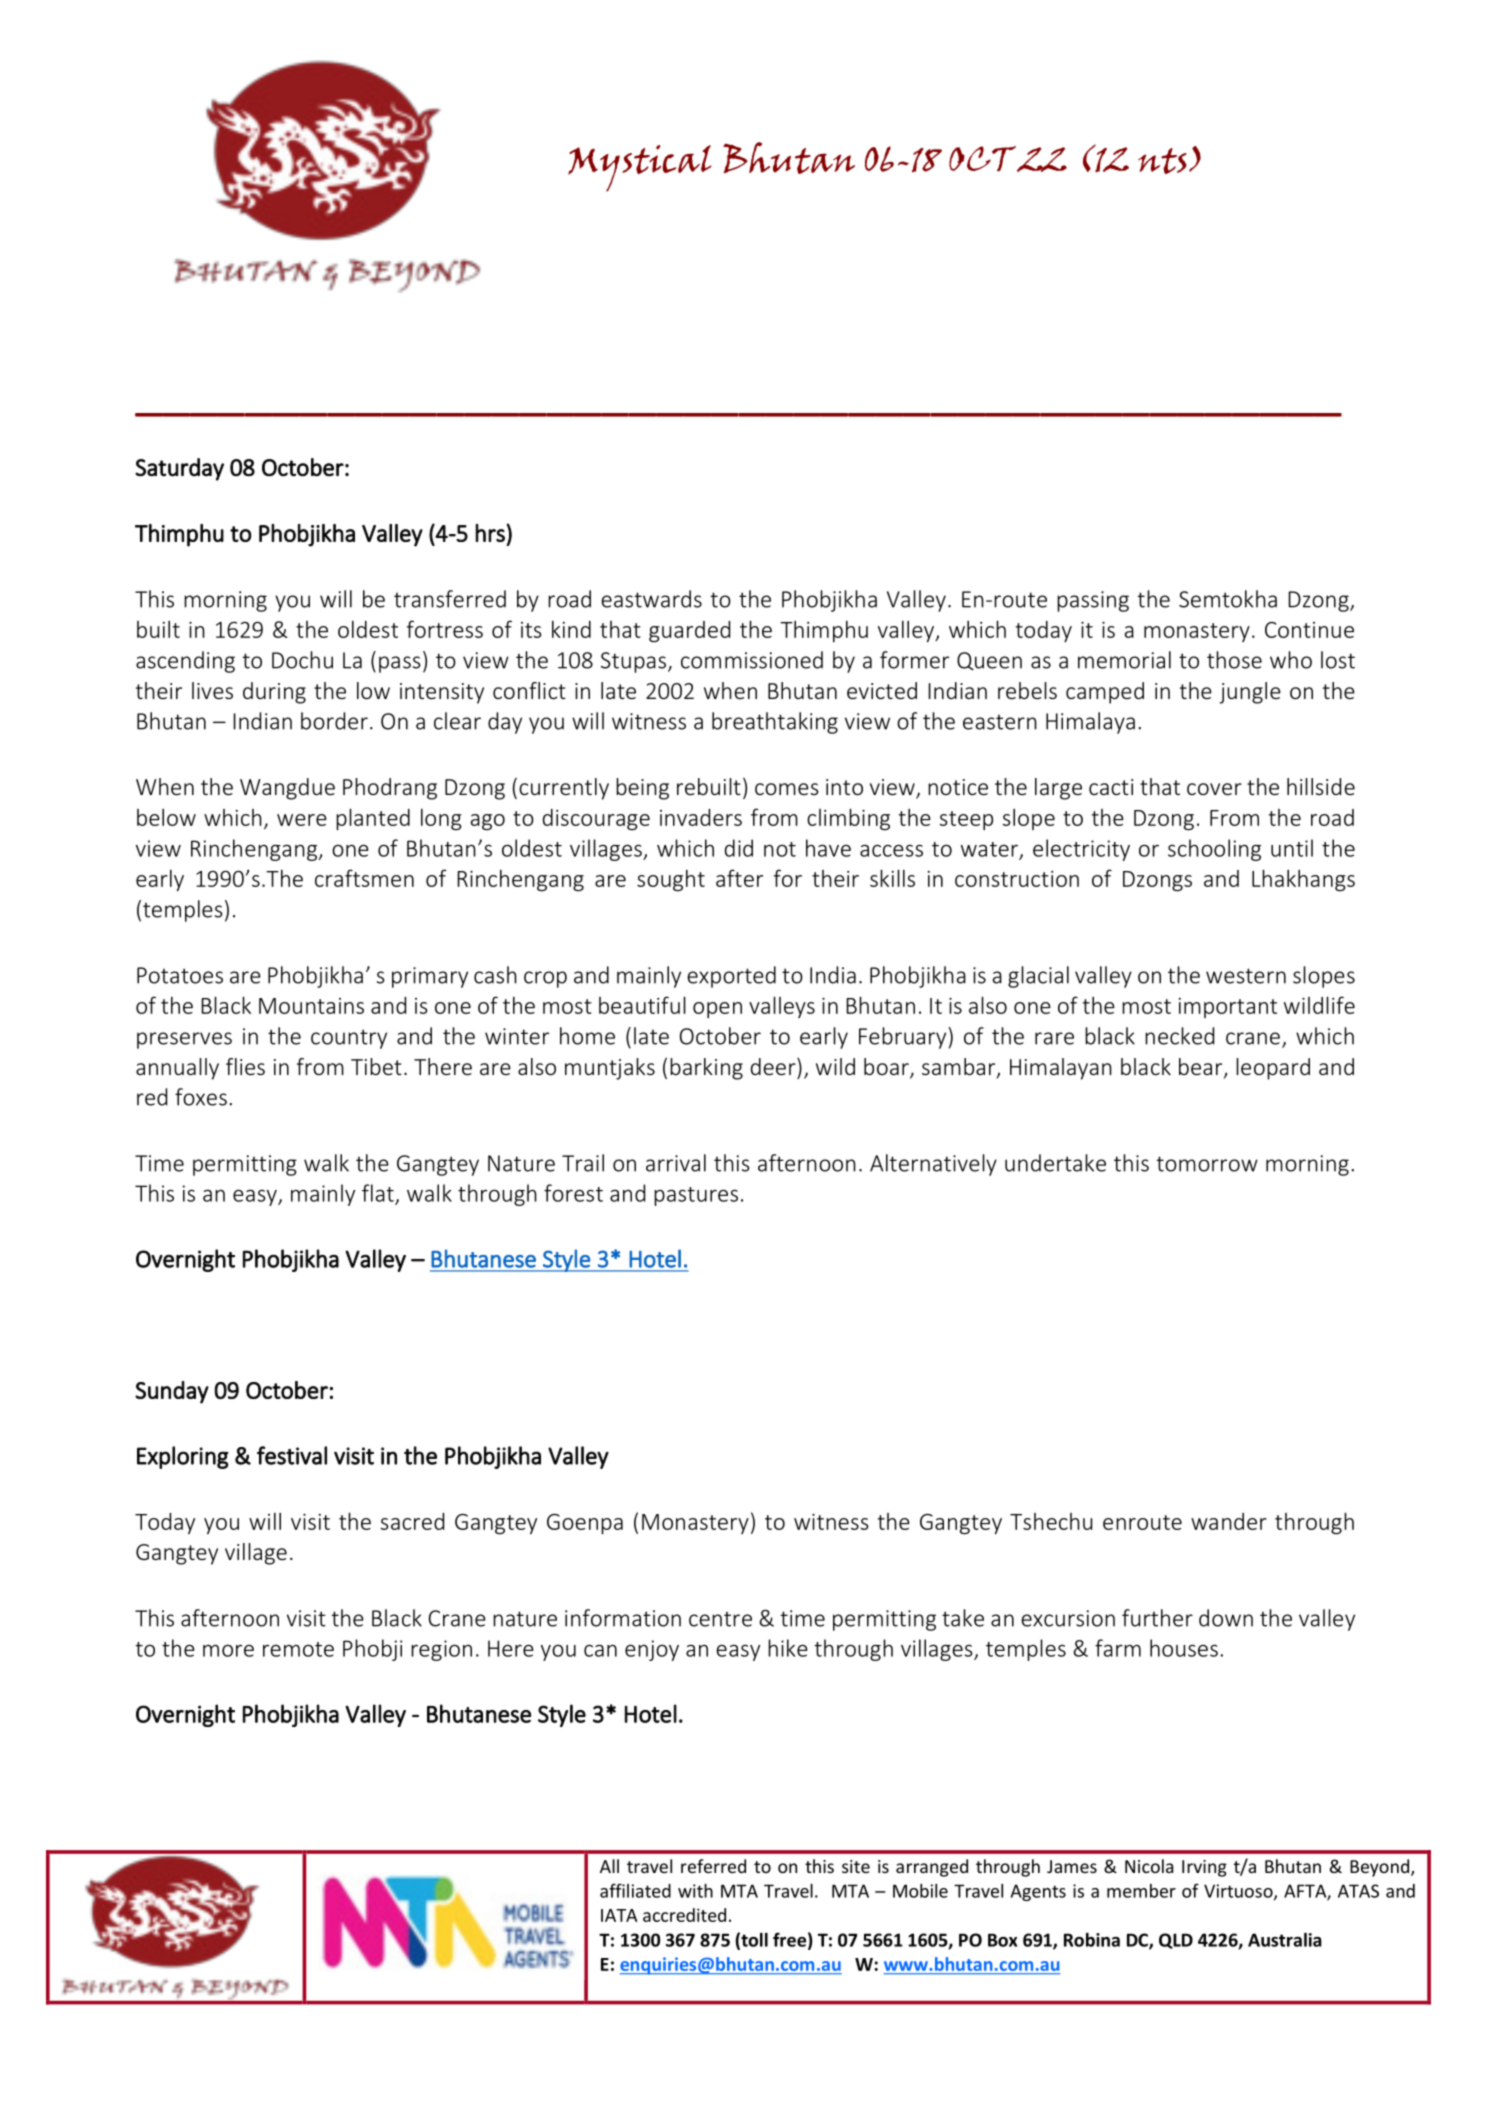 This page has height=2109, width=1491. I want to click on Mystical, so click(640, 168).
